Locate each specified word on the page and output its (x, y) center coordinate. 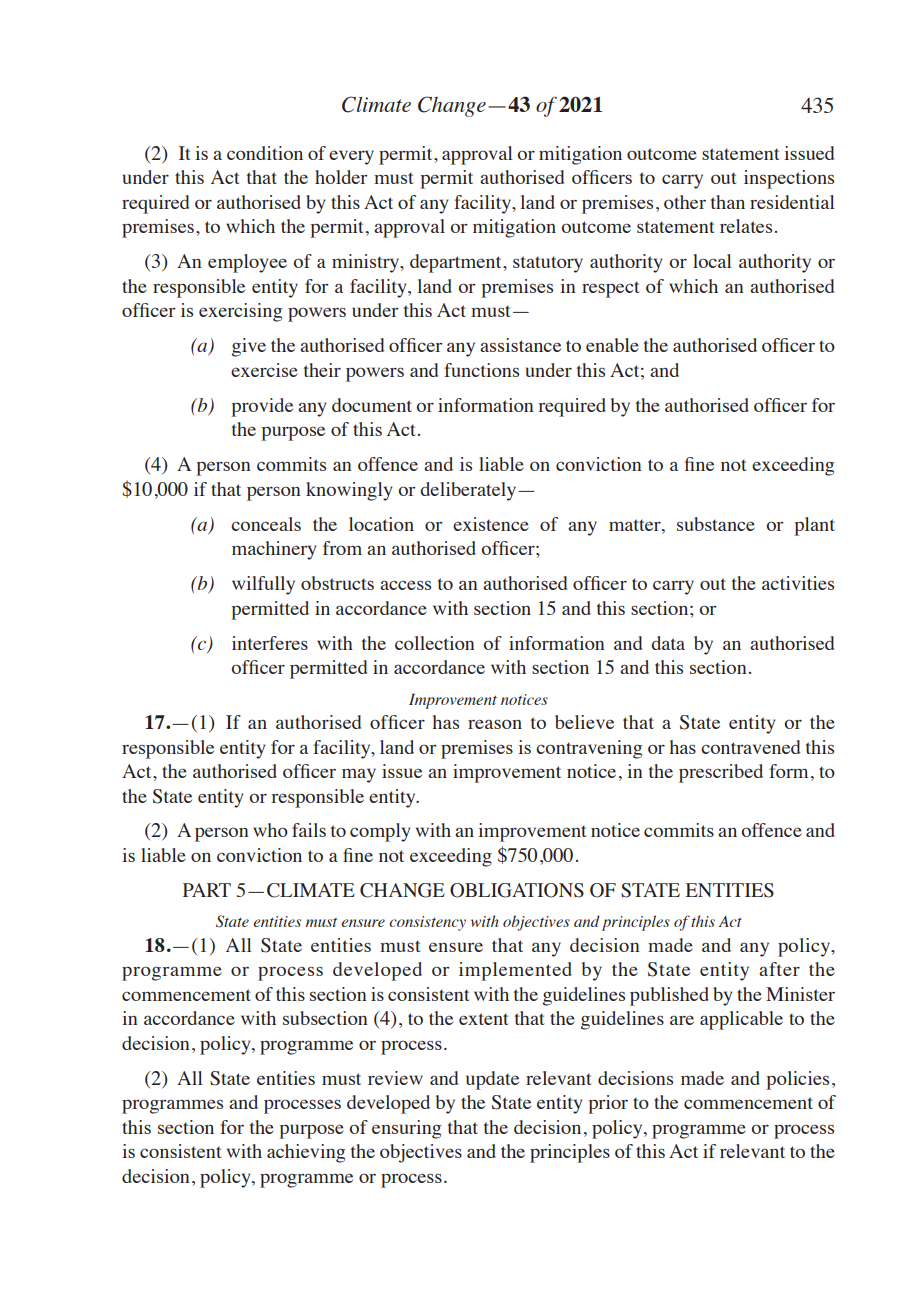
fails (309, 830)
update (492, 1080)
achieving (306, 1153)
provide (262, 407)
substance (716, 524)
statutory (548, 264)
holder (341, 177)
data (668, 643)
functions (481, 370)
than (728, 202)
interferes (270, 643)
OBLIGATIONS (517, 890)
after (779, 969)
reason (495, 724)
